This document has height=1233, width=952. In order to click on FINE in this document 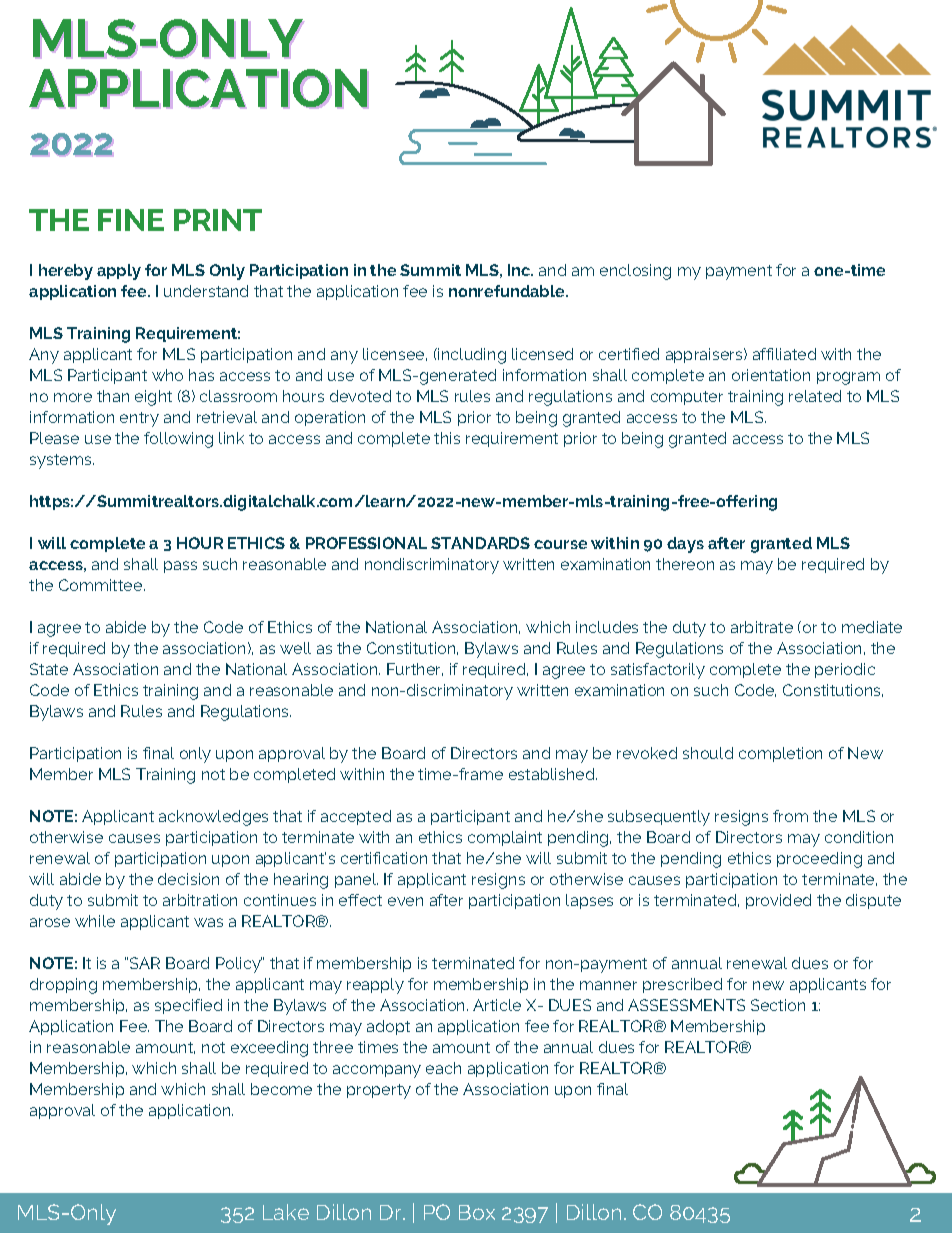, I will do `click(131, 220)`.
